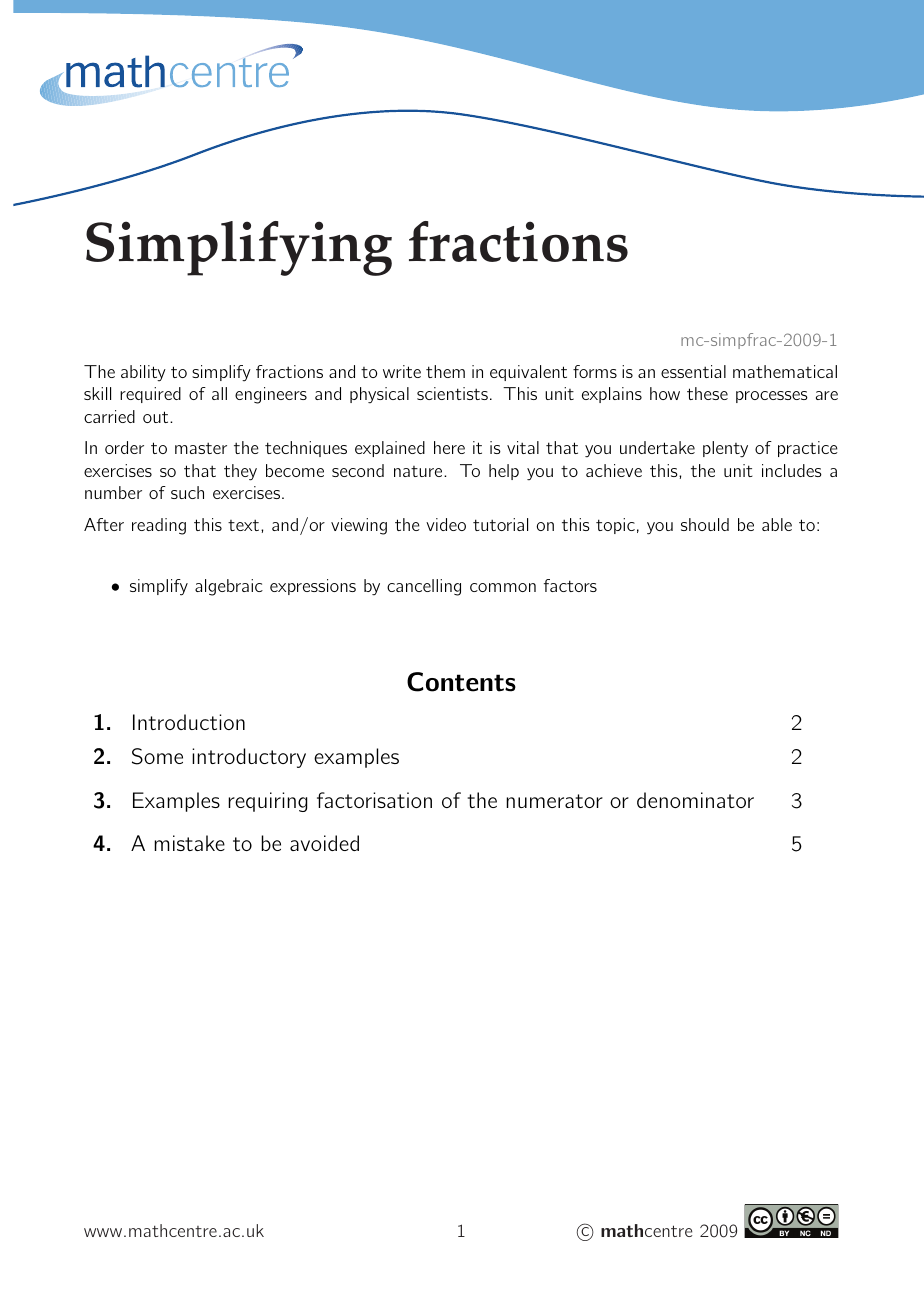  What do you see at coordinates (219, 393) in the screenshot?
I see `all` at bounding box center [219, 393].
